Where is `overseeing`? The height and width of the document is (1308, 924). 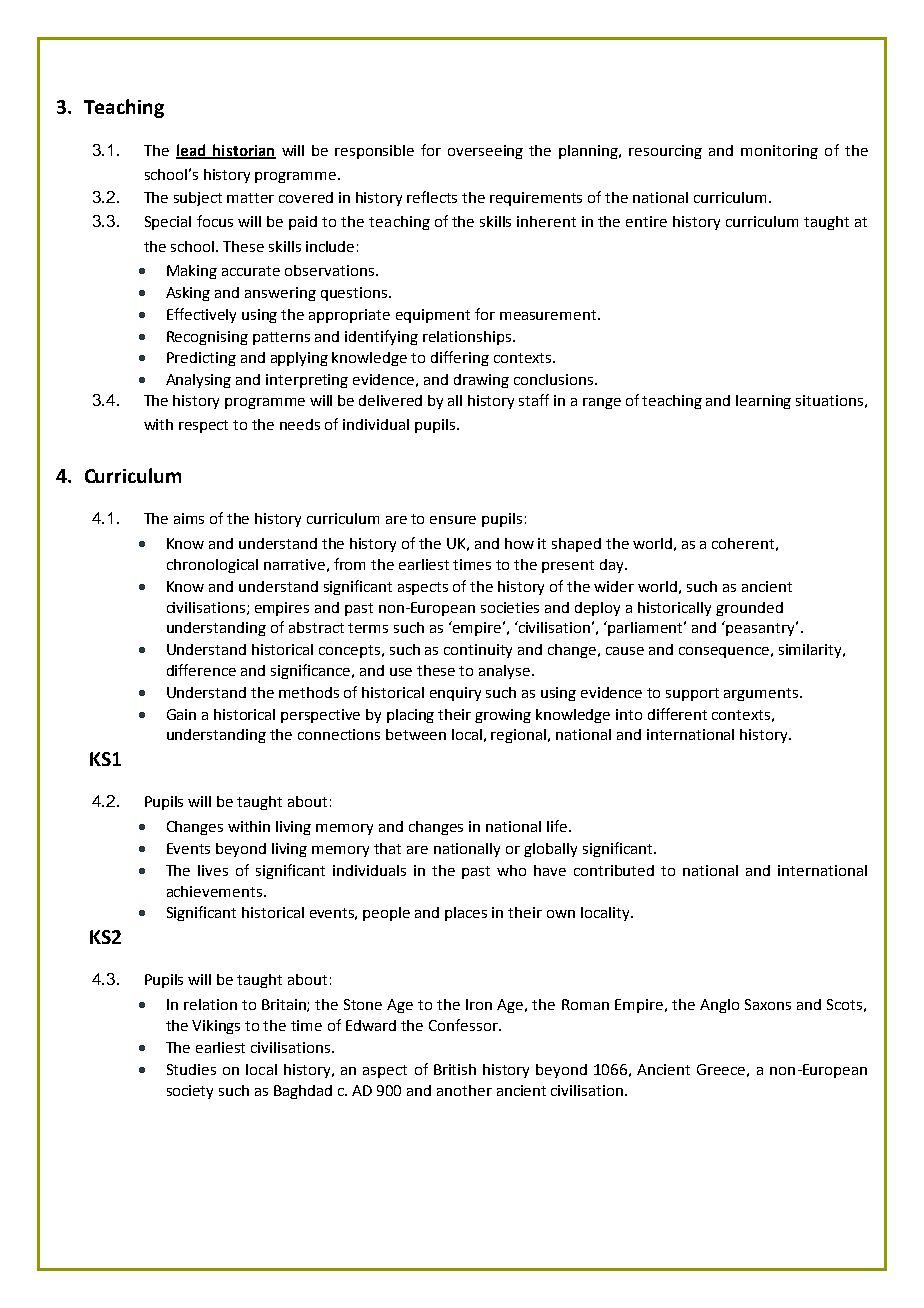
overseeing is located at coordinates (485, 152).
